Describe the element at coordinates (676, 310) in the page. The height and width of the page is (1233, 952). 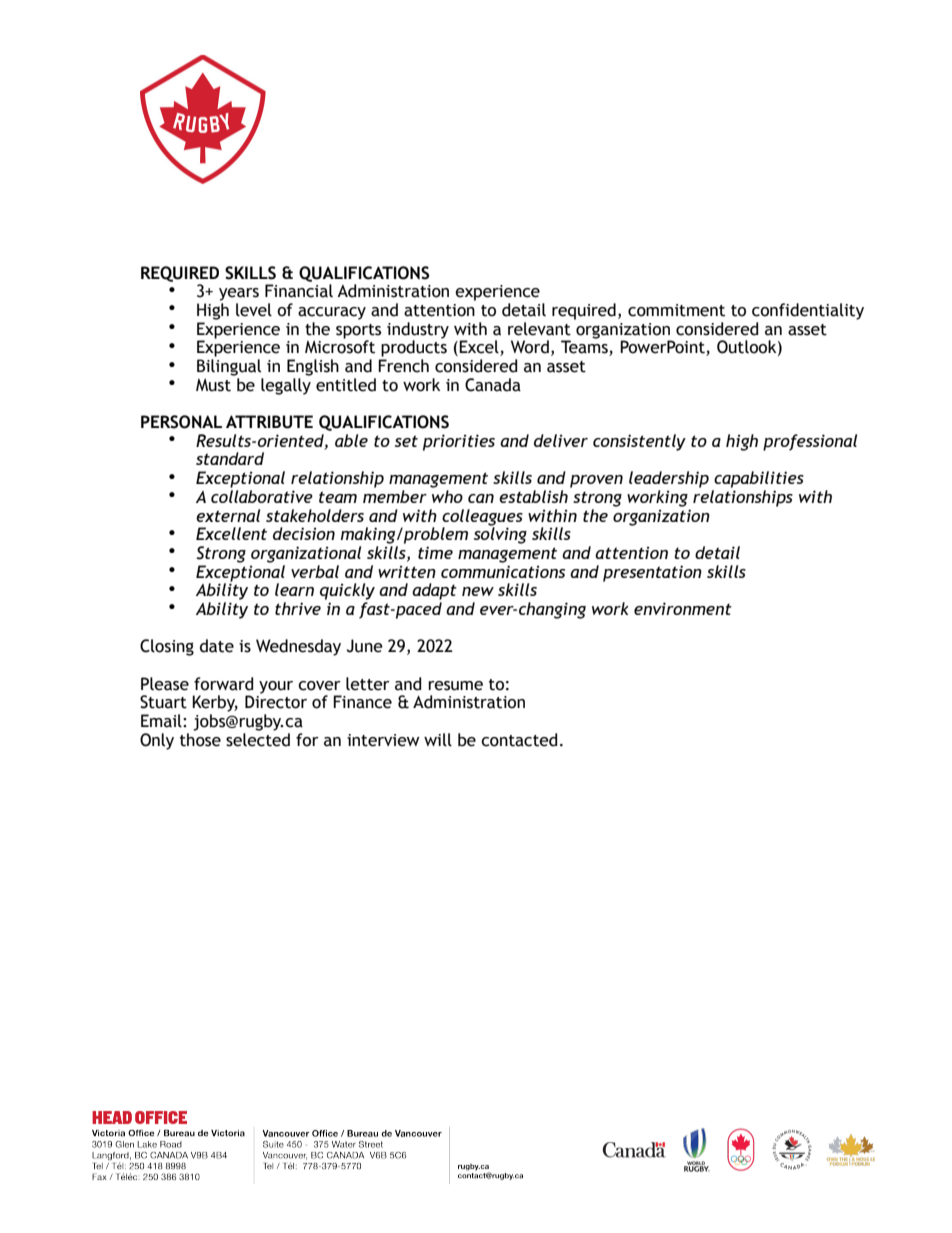
I see `commitment` at that location.
